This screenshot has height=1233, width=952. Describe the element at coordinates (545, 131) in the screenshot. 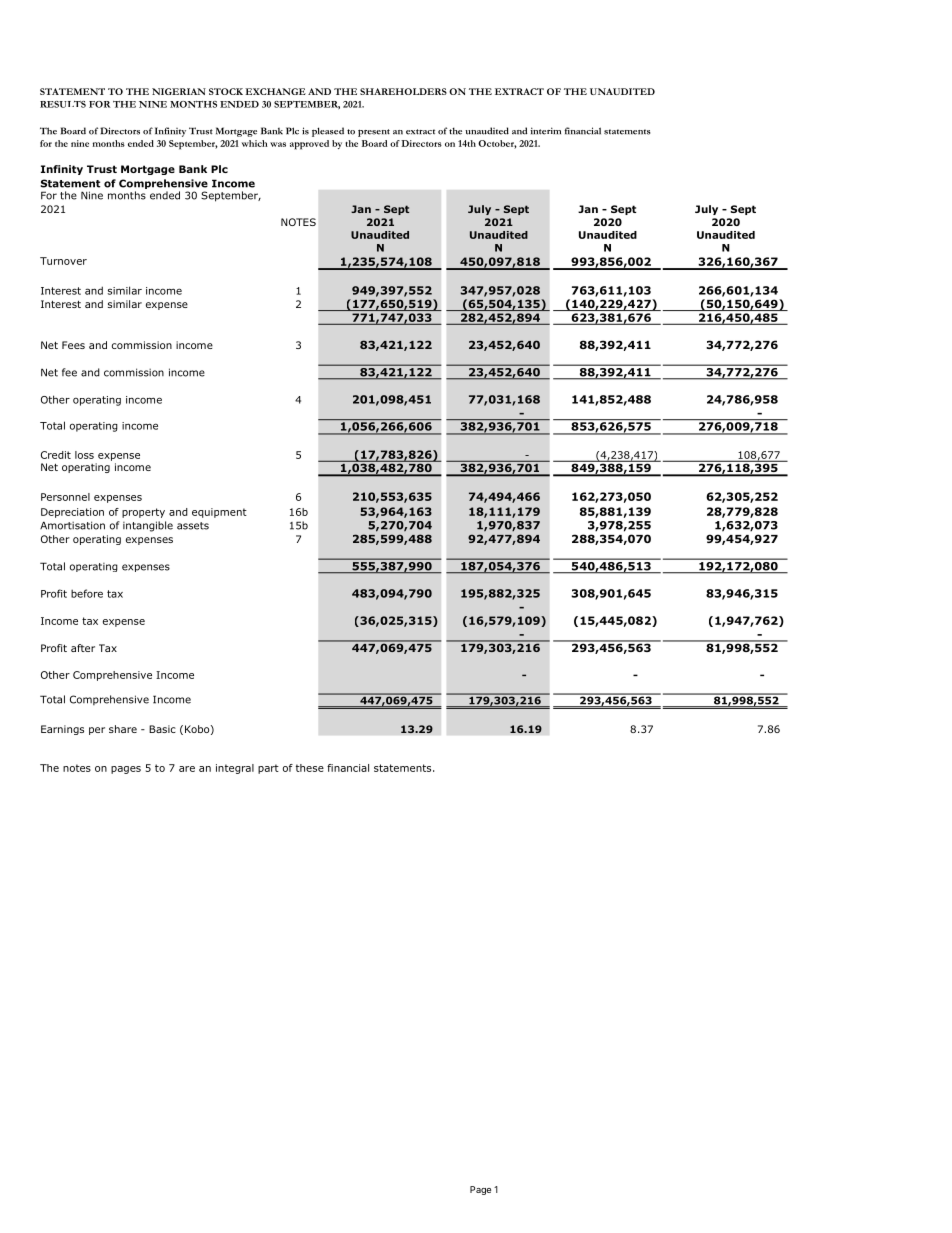

I see `interim` at that location.
